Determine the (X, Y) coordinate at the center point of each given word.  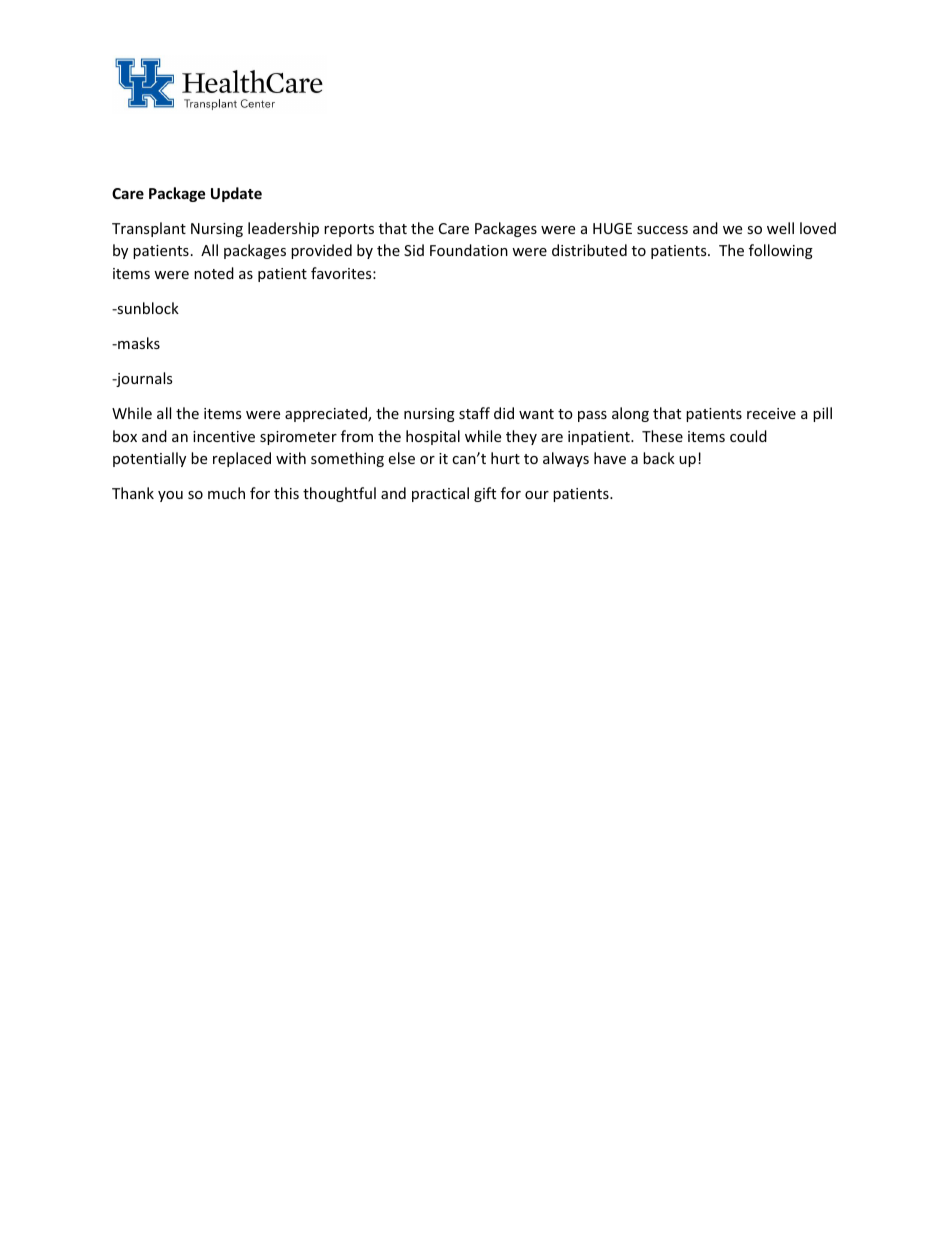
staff (474, 413)
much (226, 493)
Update (236, 194)
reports (349, 230)
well (780, 228)
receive (771, 413)
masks (138, 343)
